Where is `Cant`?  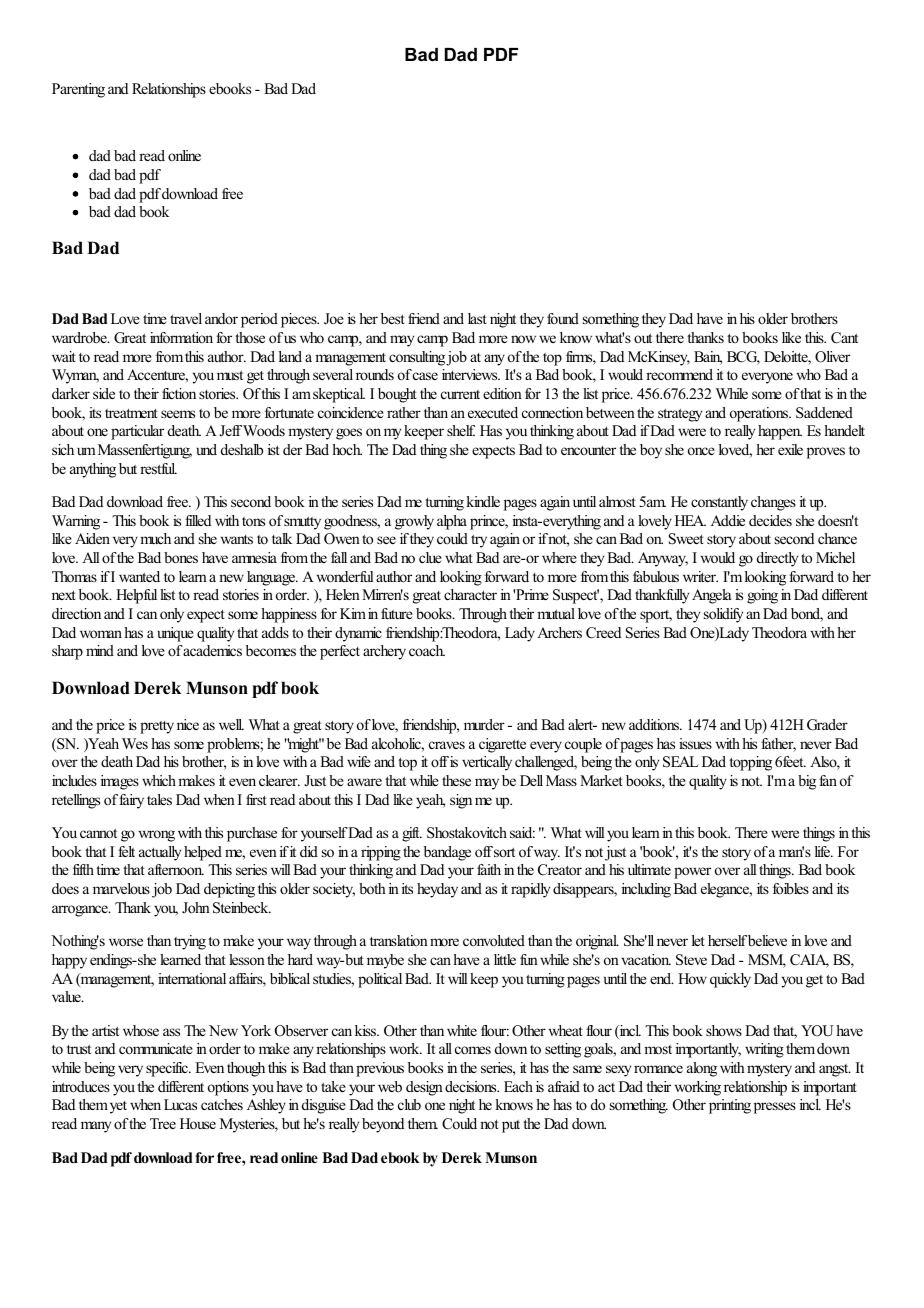
Cant is located at coordinates (844, 338).
